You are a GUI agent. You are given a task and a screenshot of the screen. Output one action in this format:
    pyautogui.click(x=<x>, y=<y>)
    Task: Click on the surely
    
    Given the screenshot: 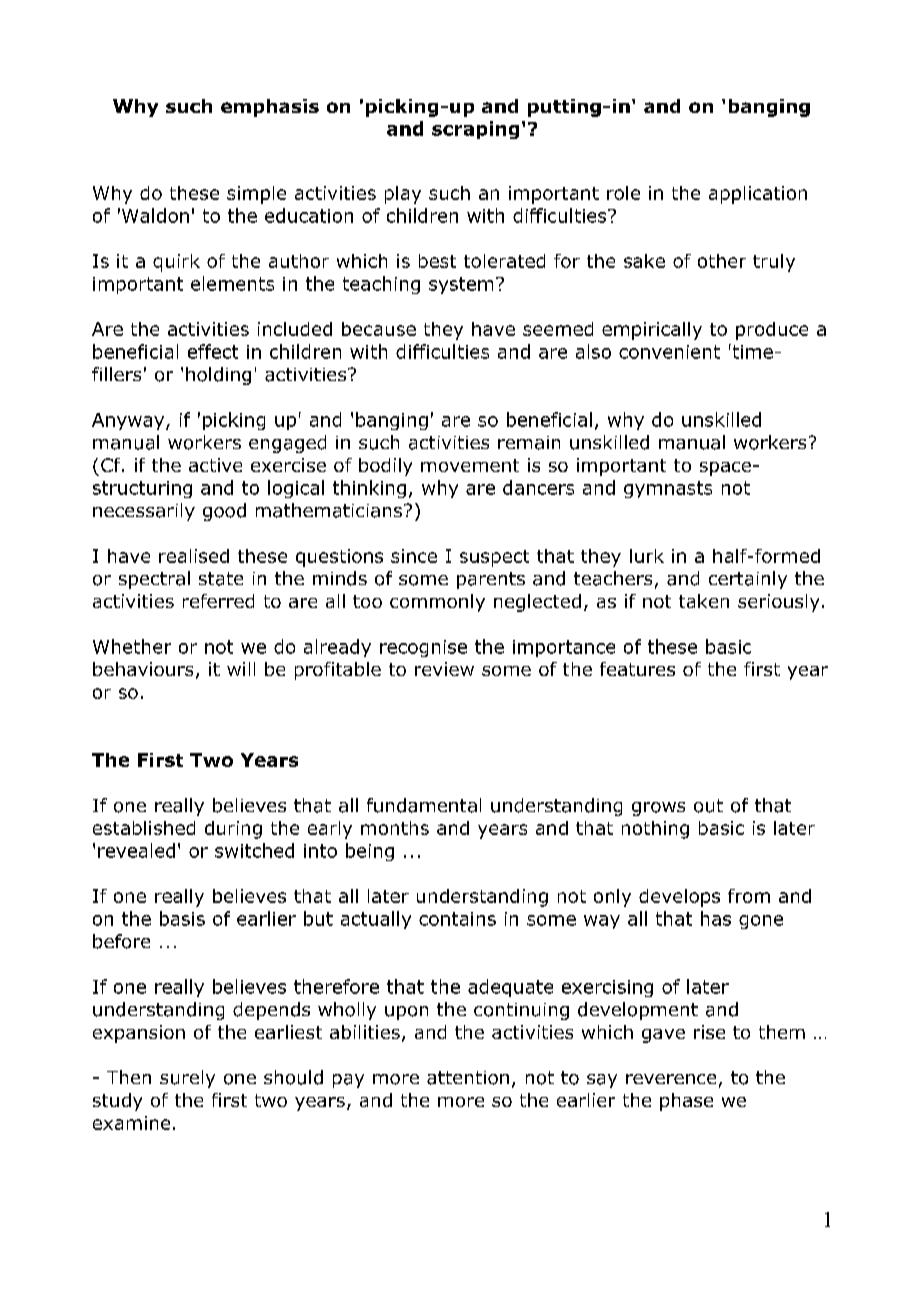 What is the action you would take?
    pyautogui.click(x=187, y=1079)
